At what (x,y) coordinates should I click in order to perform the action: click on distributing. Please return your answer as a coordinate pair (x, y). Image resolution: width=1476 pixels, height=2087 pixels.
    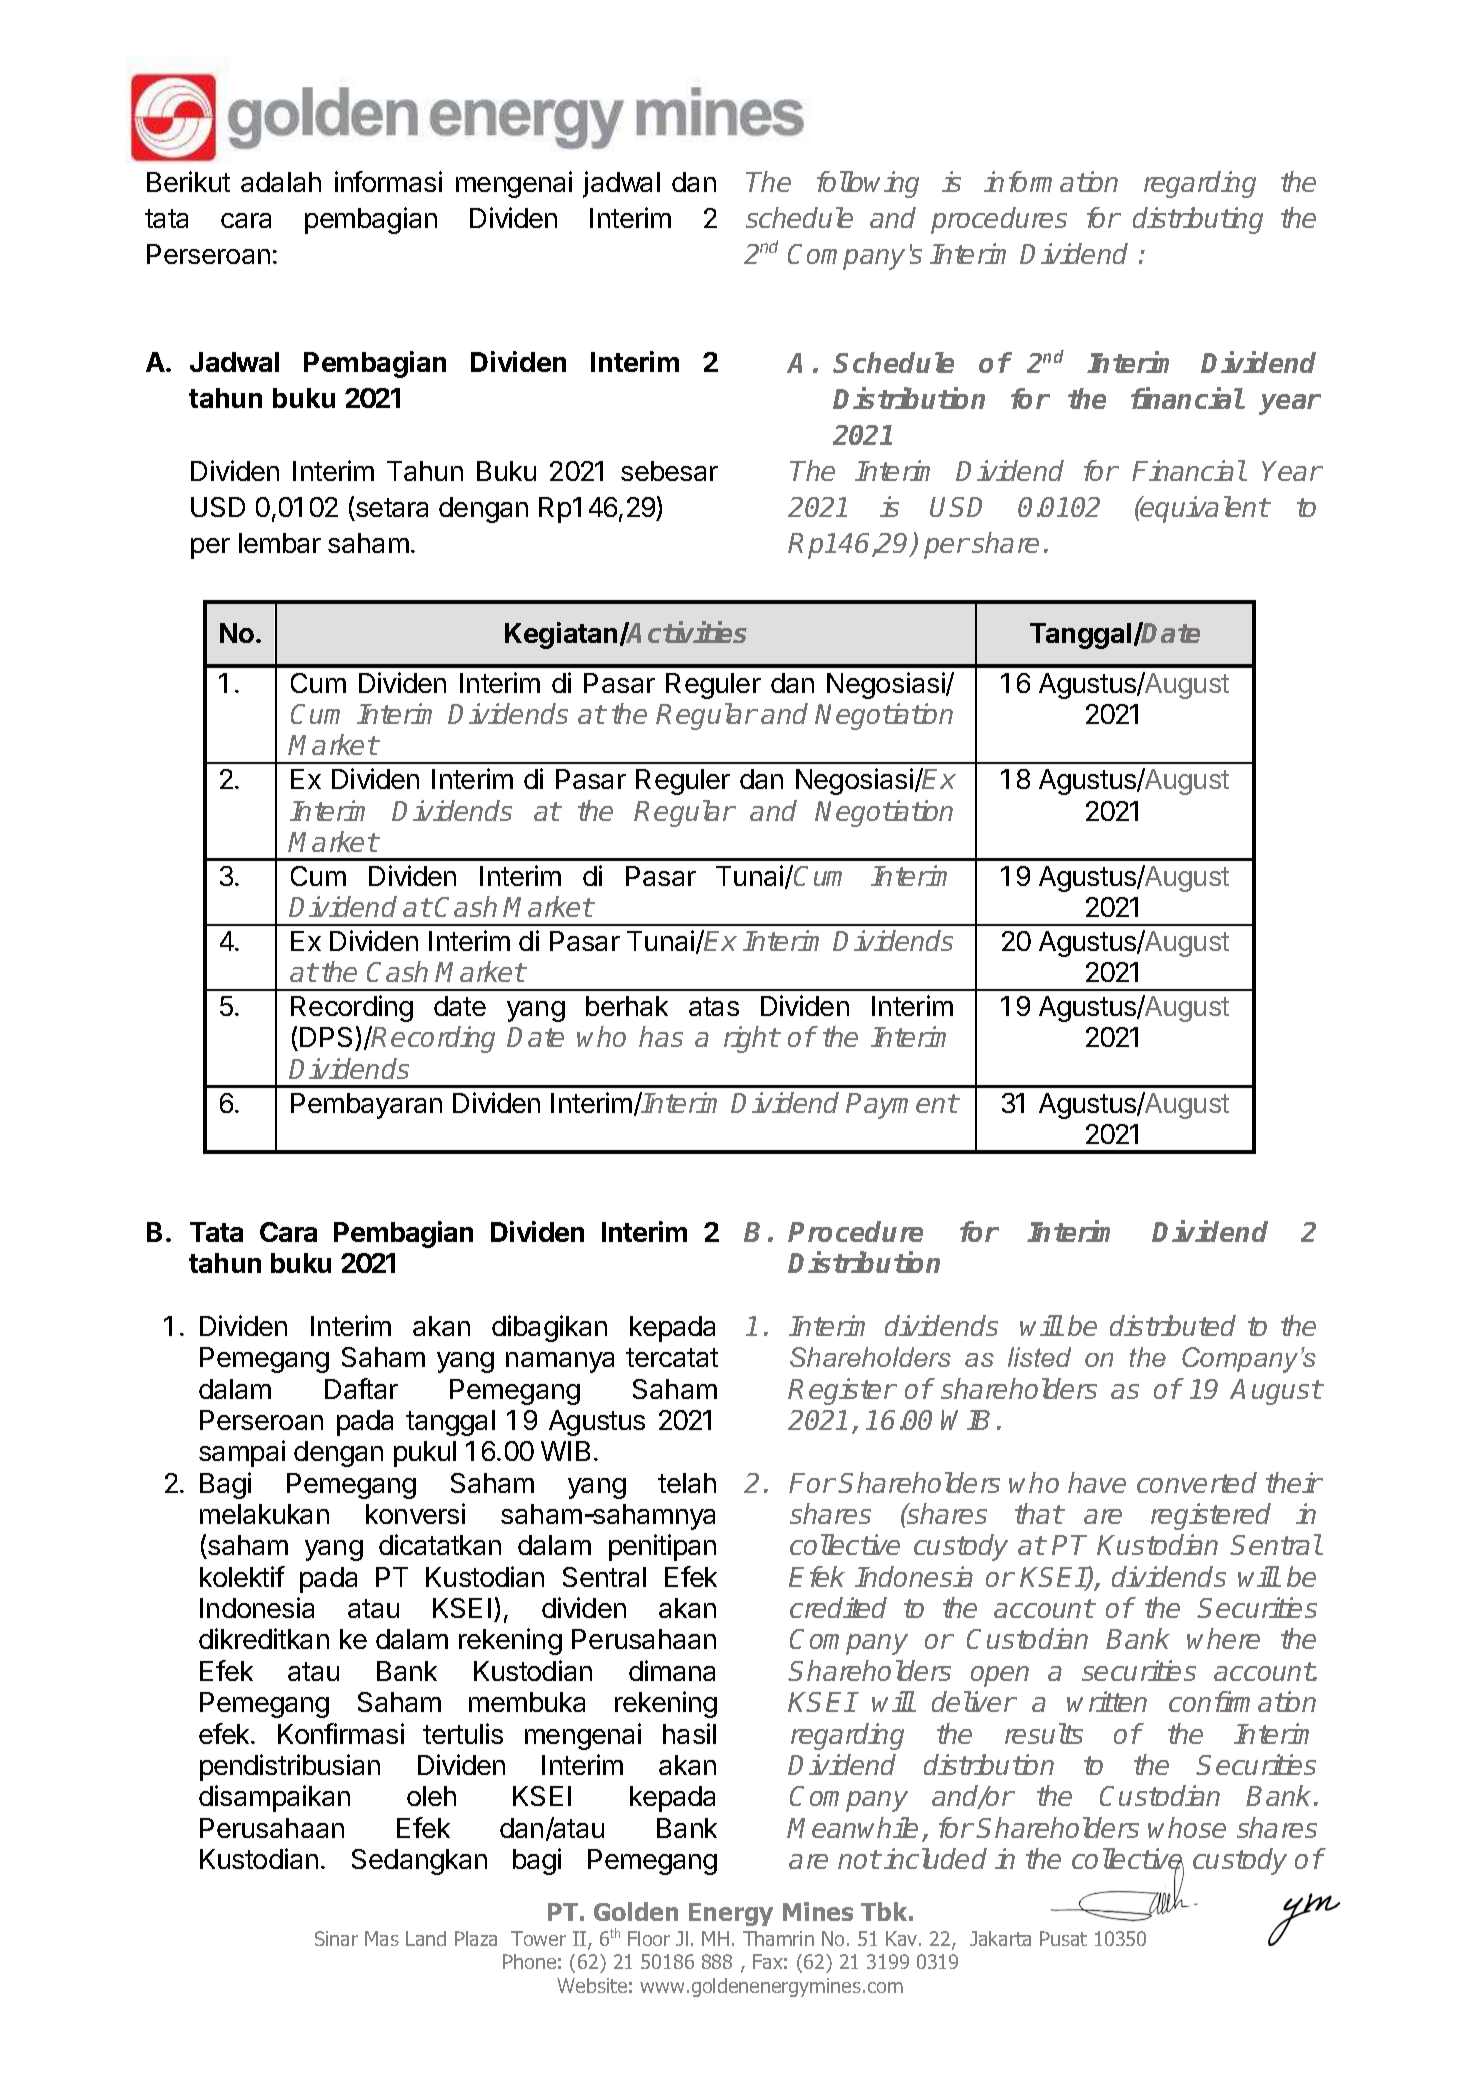
    Looking at the image, I should click on (1198, 220).
